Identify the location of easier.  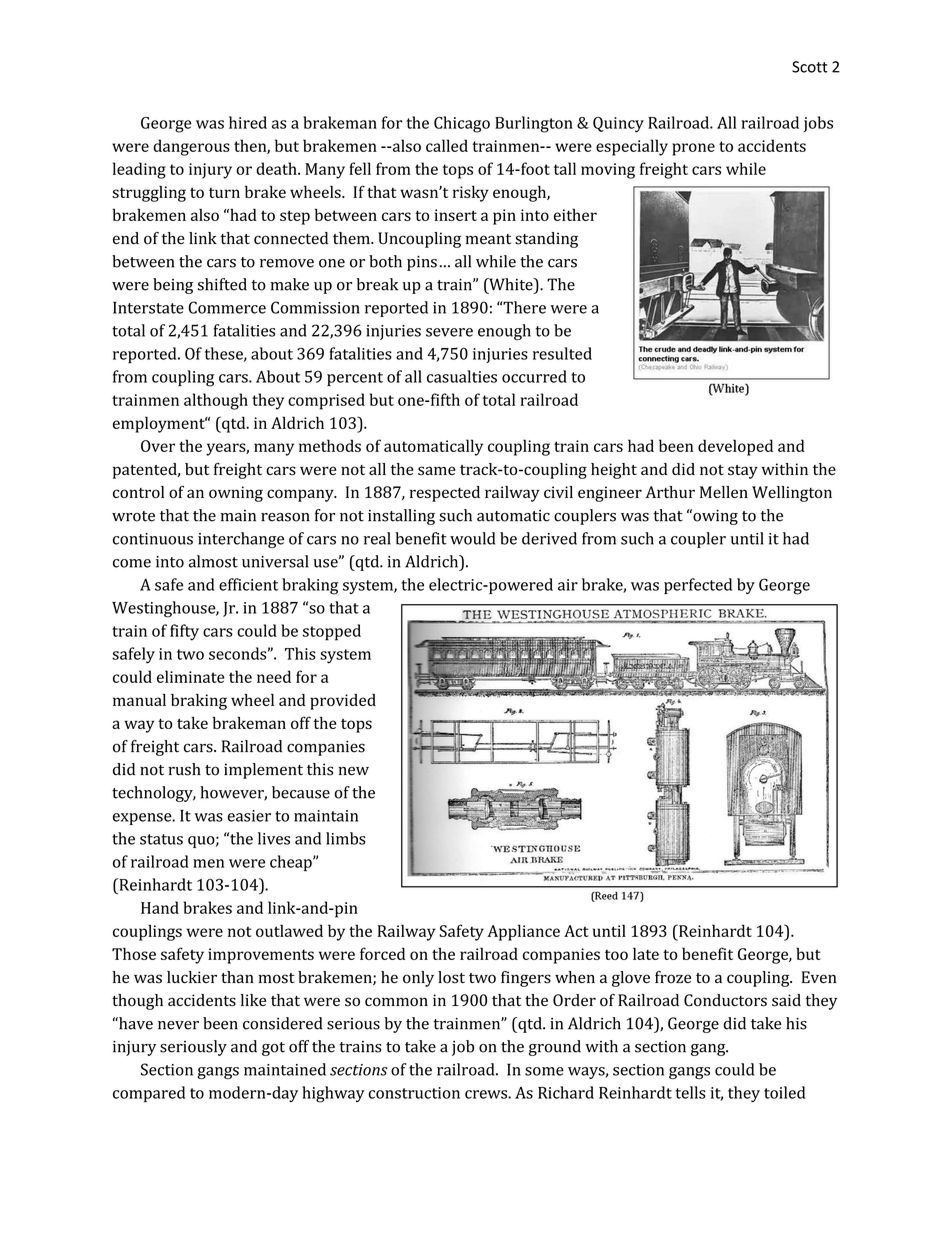
(249, 816).
